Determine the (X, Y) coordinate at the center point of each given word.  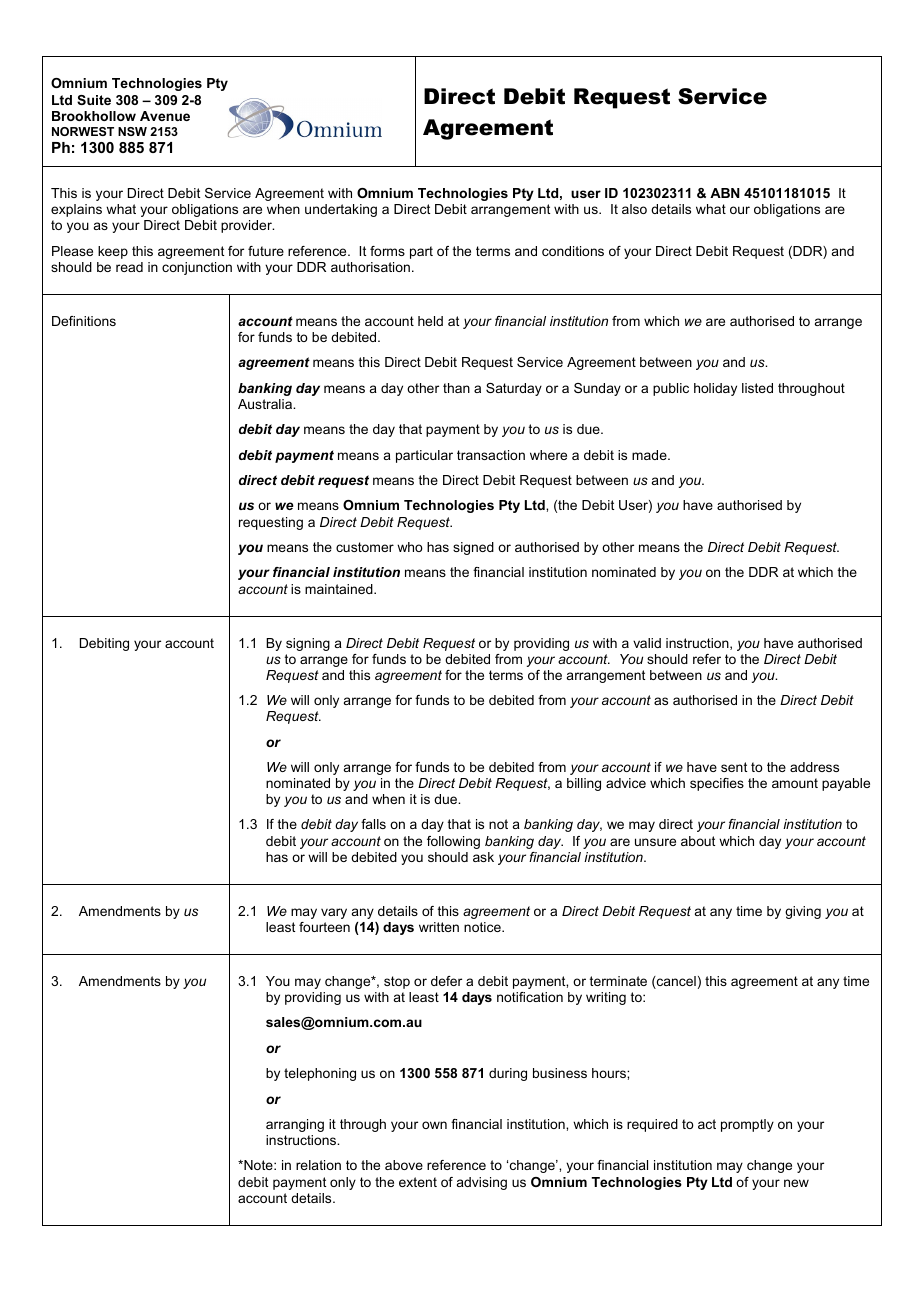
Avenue (165, 116)
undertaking (341, 210)
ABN (725, 193)
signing (308, 644)
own (434, 1125)
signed (473, 548)
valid (647, 643)
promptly (747, 1125)
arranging (295, 1125)
